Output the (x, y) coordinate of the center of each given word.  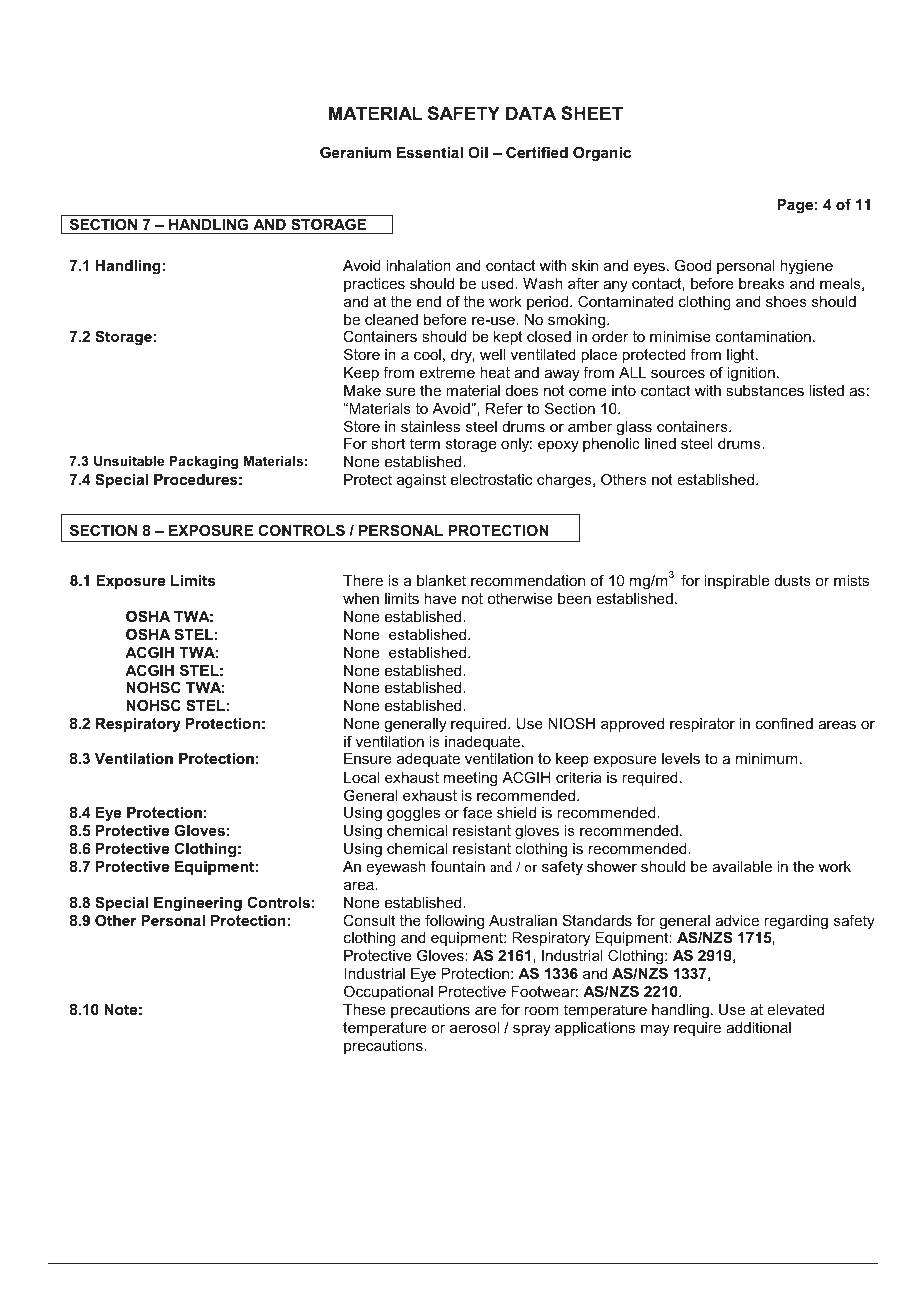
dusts (792, 580)
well (493, 354)
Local (361, 777)
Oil (478, 152)
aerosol (474, 1027)
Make (362, 390)
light (742, 356)
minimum (766, 758)
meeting (470, 779)
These (364, 1009)
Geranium (355, 152)
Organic (602, 154)
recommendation (528, 580)
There (363, 580)
